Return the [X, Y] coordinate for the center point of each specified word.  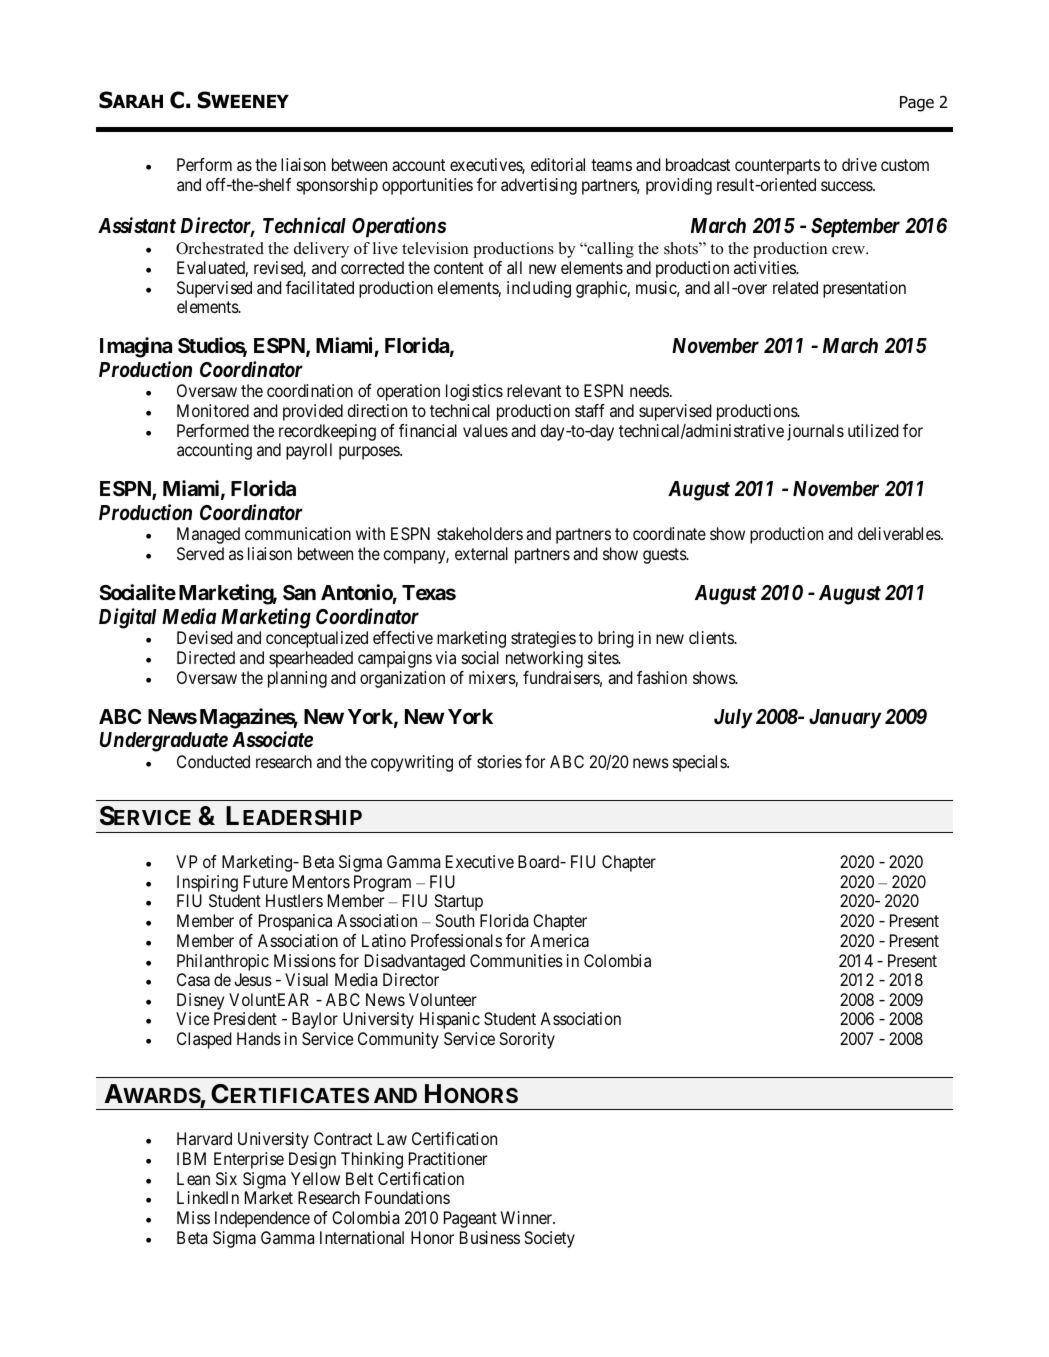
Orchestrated [220, 248]
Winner [528, 1217]
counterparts [777, 167]
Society [550, 1239]
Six [226, 1178]
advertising [539, 186]
